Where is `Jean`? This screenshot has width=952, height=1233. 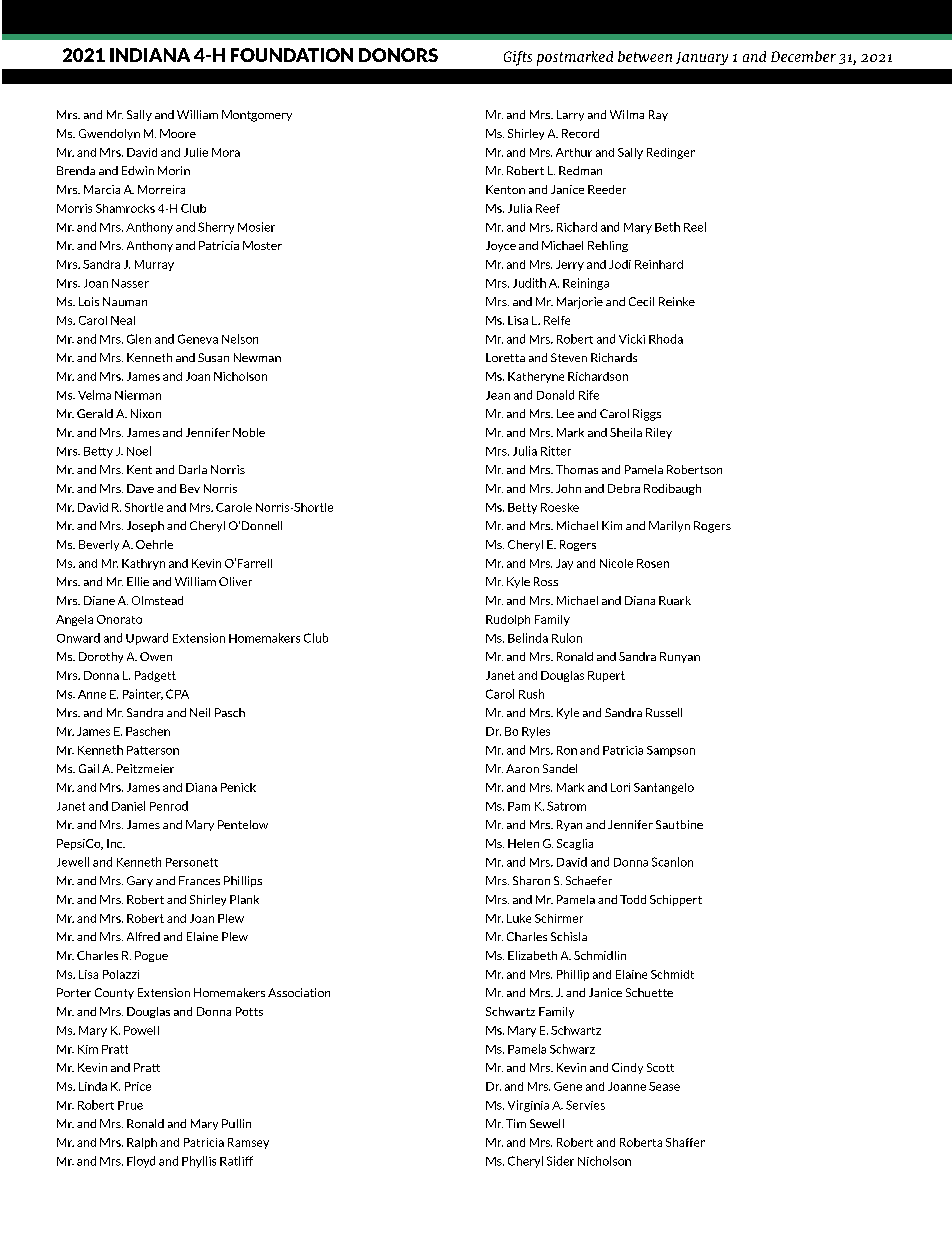
Jean is located at coordinates (498, 395).
